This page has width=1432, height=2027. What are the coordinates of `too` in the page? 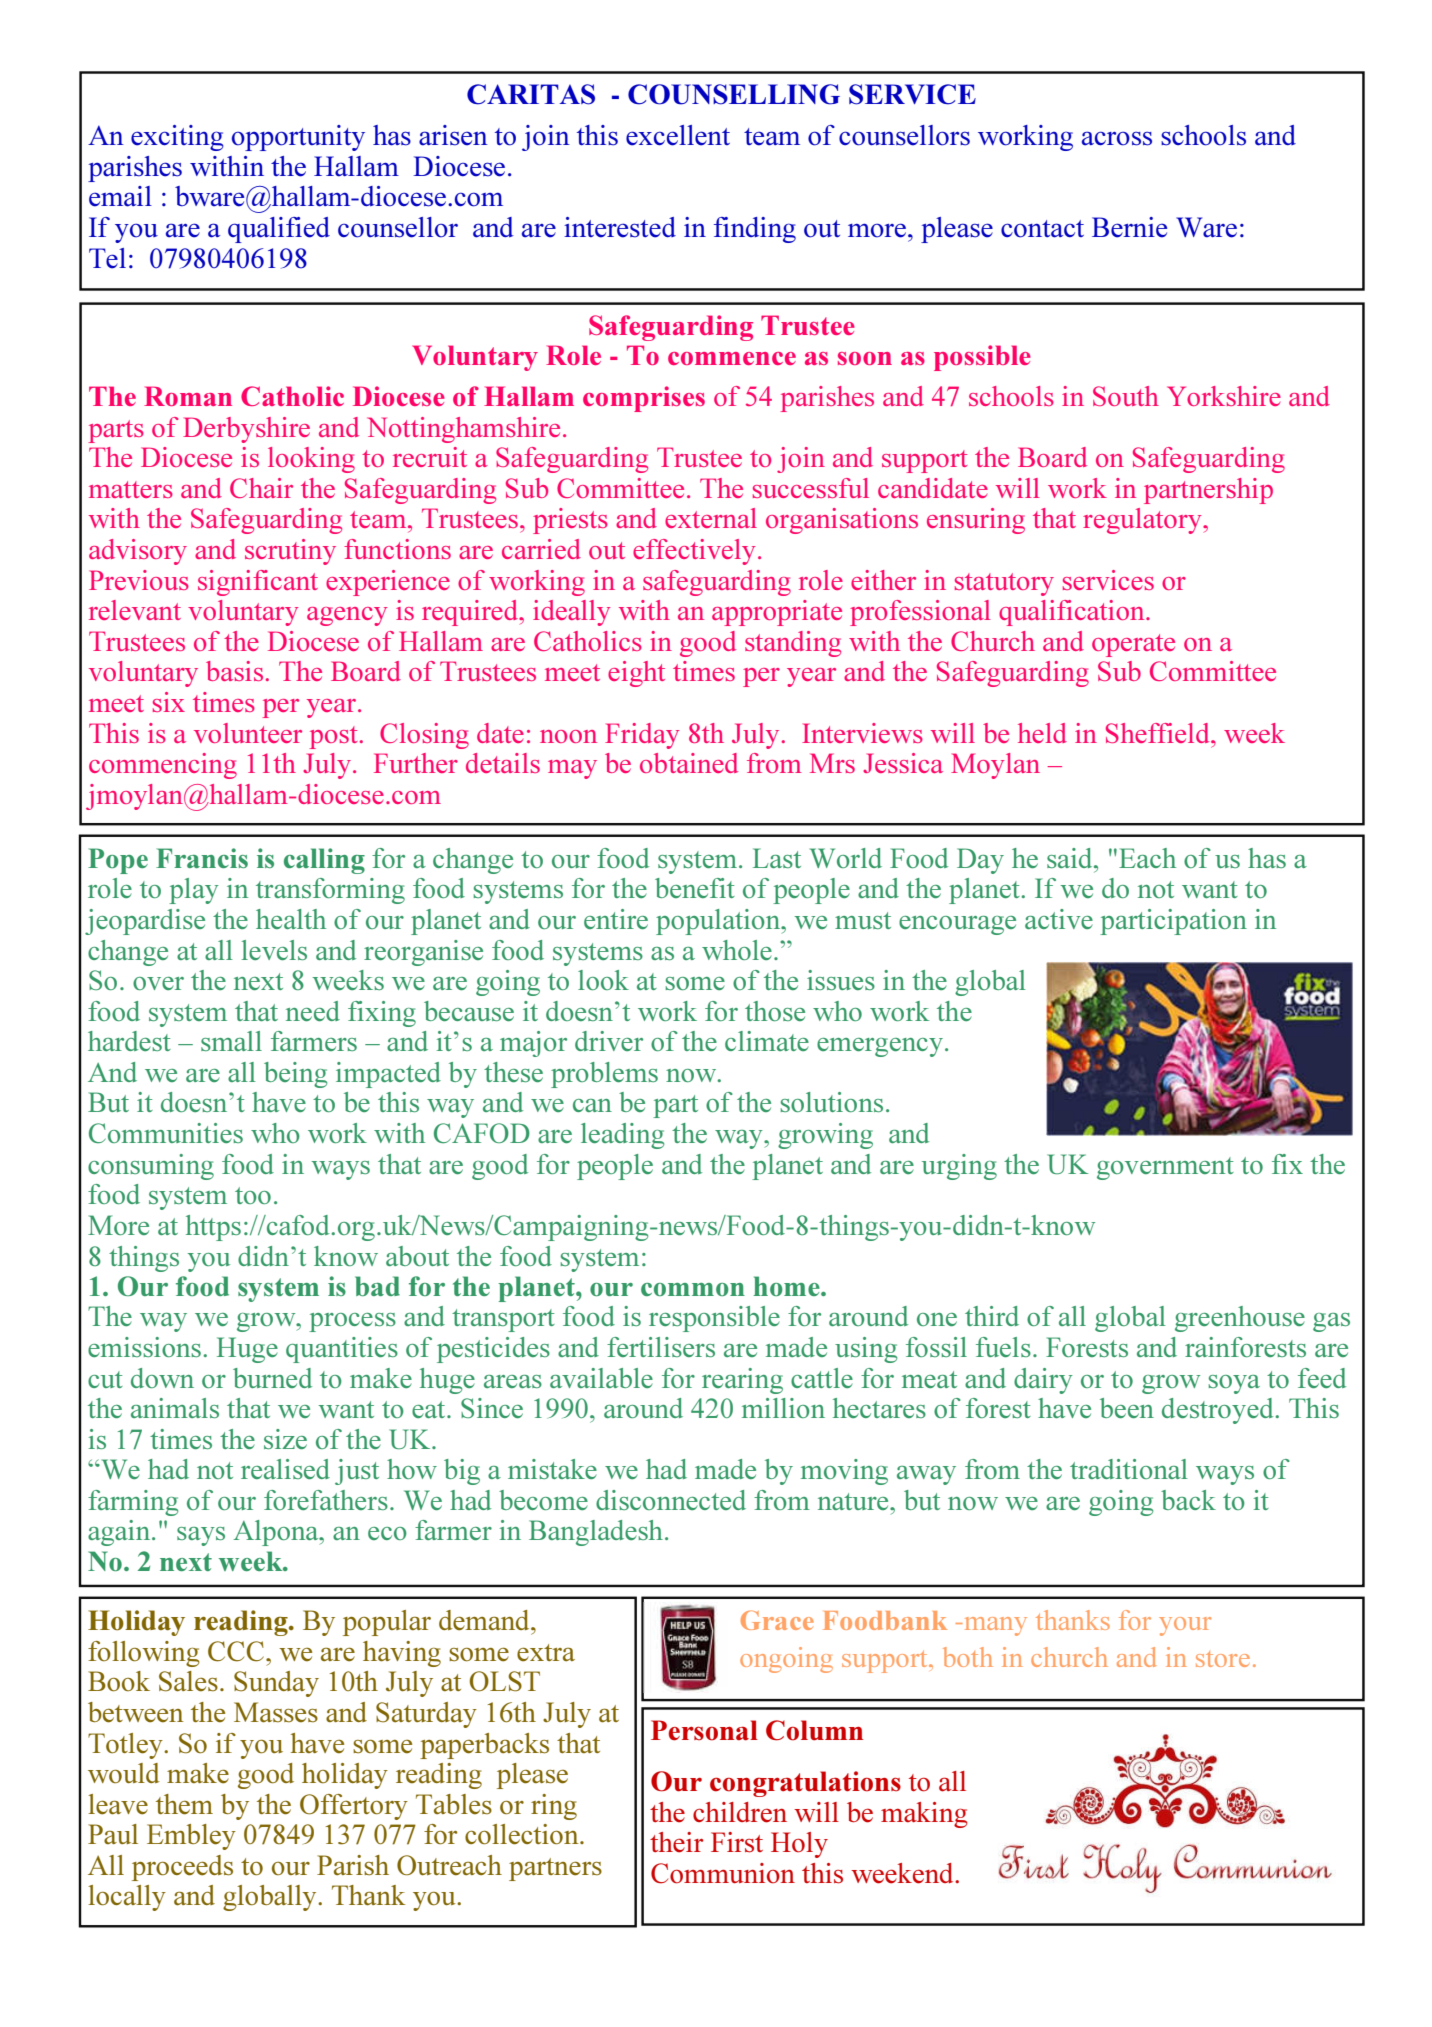 It's located at (253, 1195).
